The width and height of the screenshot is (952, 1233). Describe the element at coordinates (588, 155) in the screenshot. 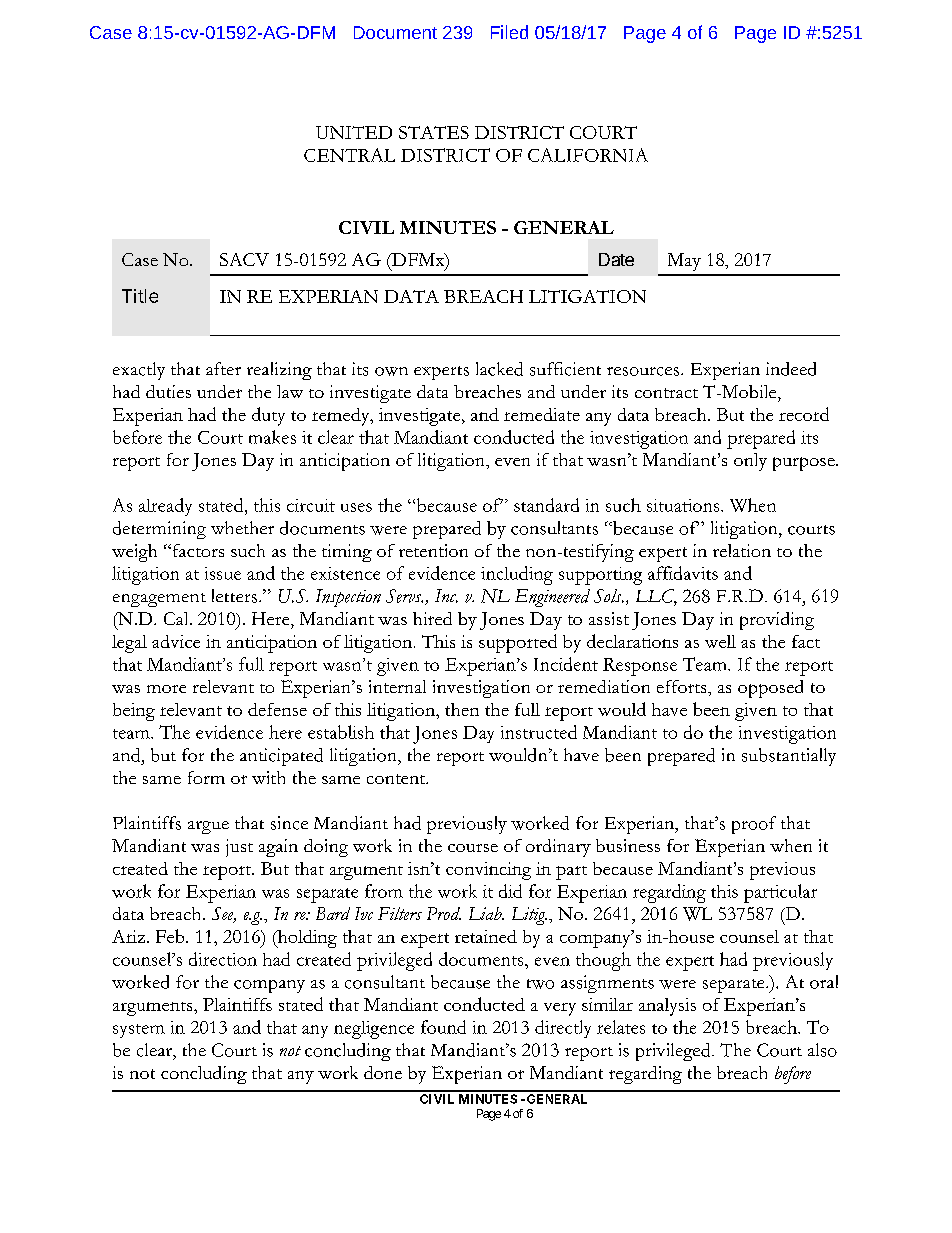

I see `CALIFORNIA` at that location.
